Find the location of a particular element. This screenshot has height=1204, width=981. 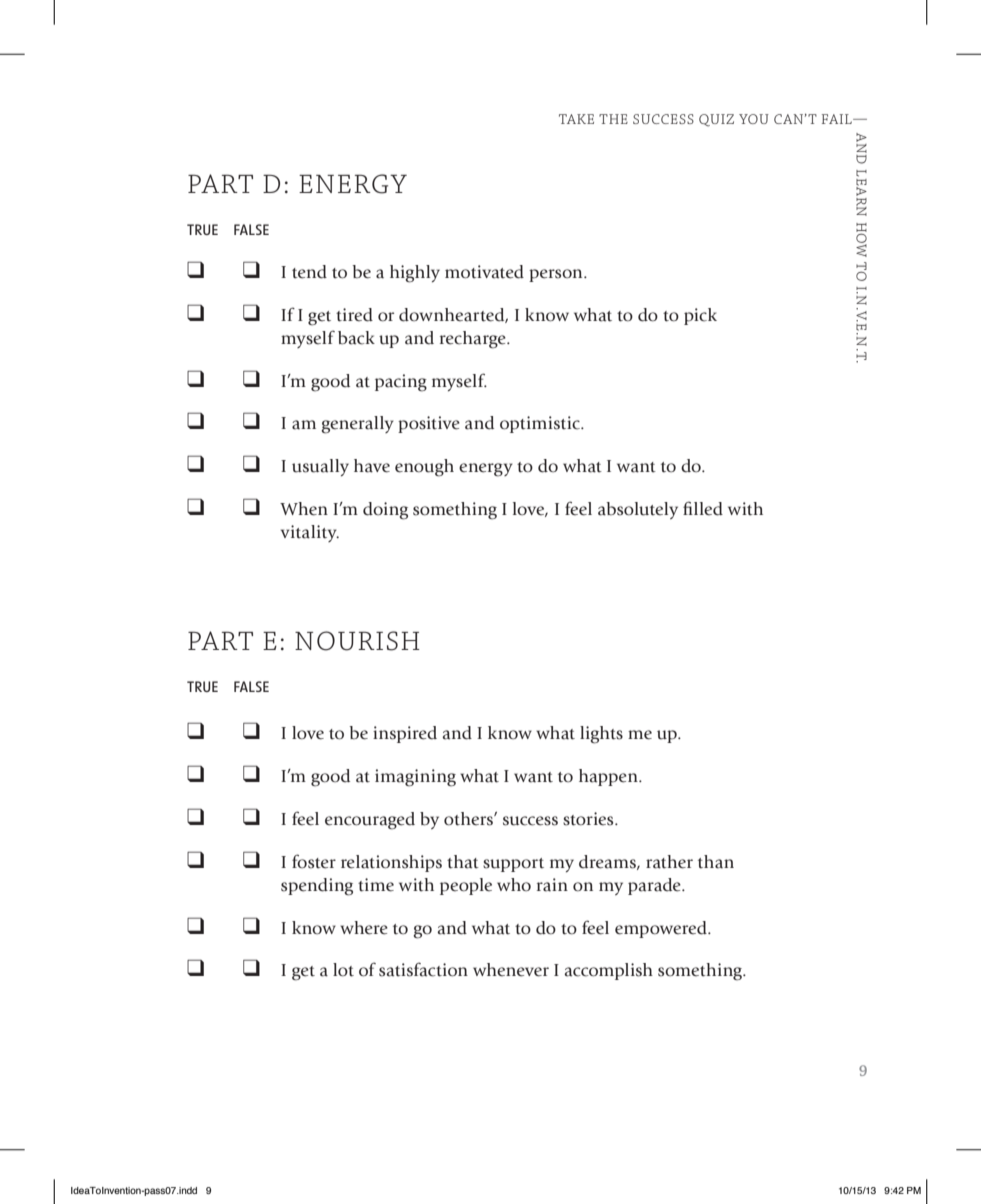

where is located at coordinates (364, 928).
